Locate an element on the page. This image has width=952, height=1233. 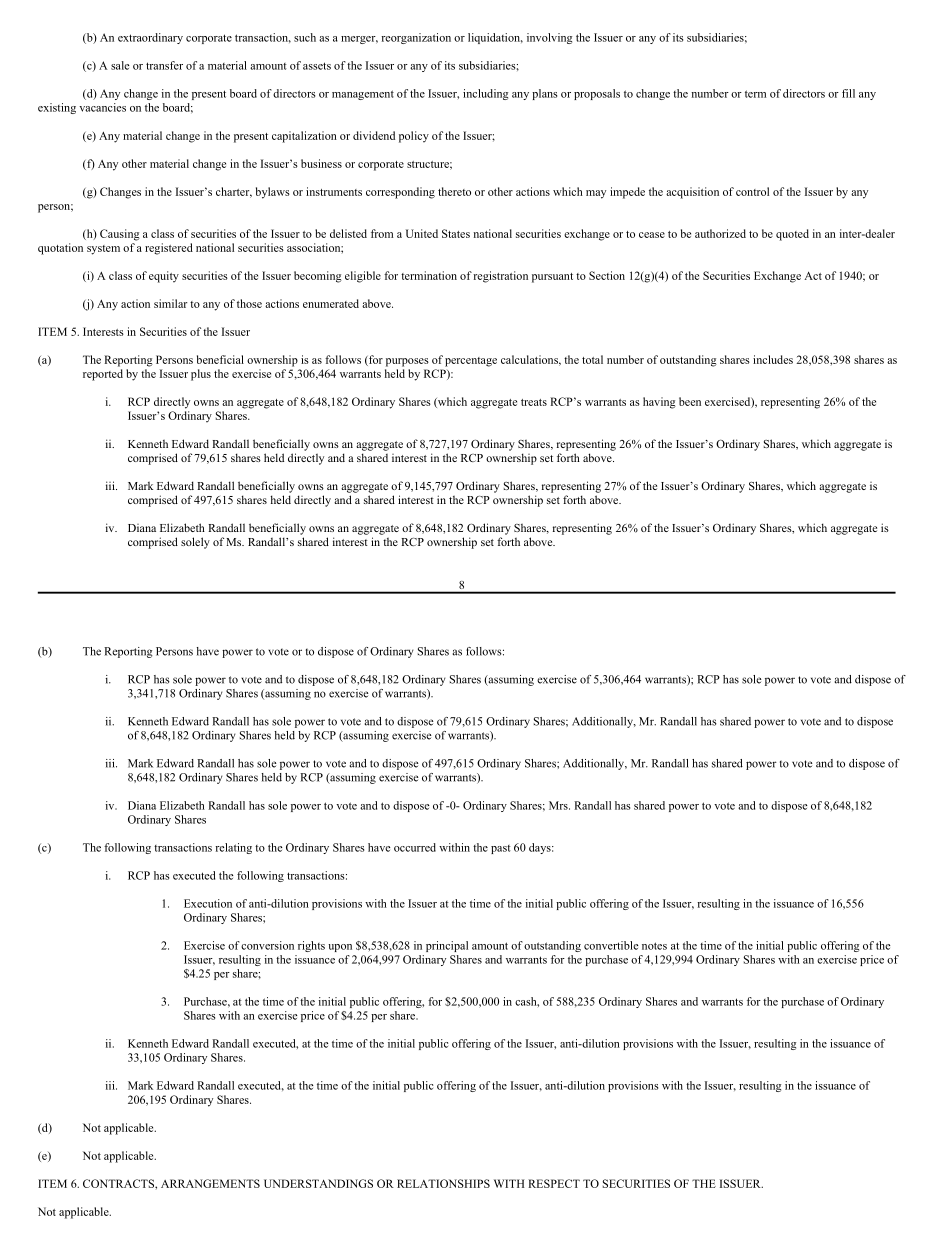
RESPECT is located at coordinates (554, 1183).
